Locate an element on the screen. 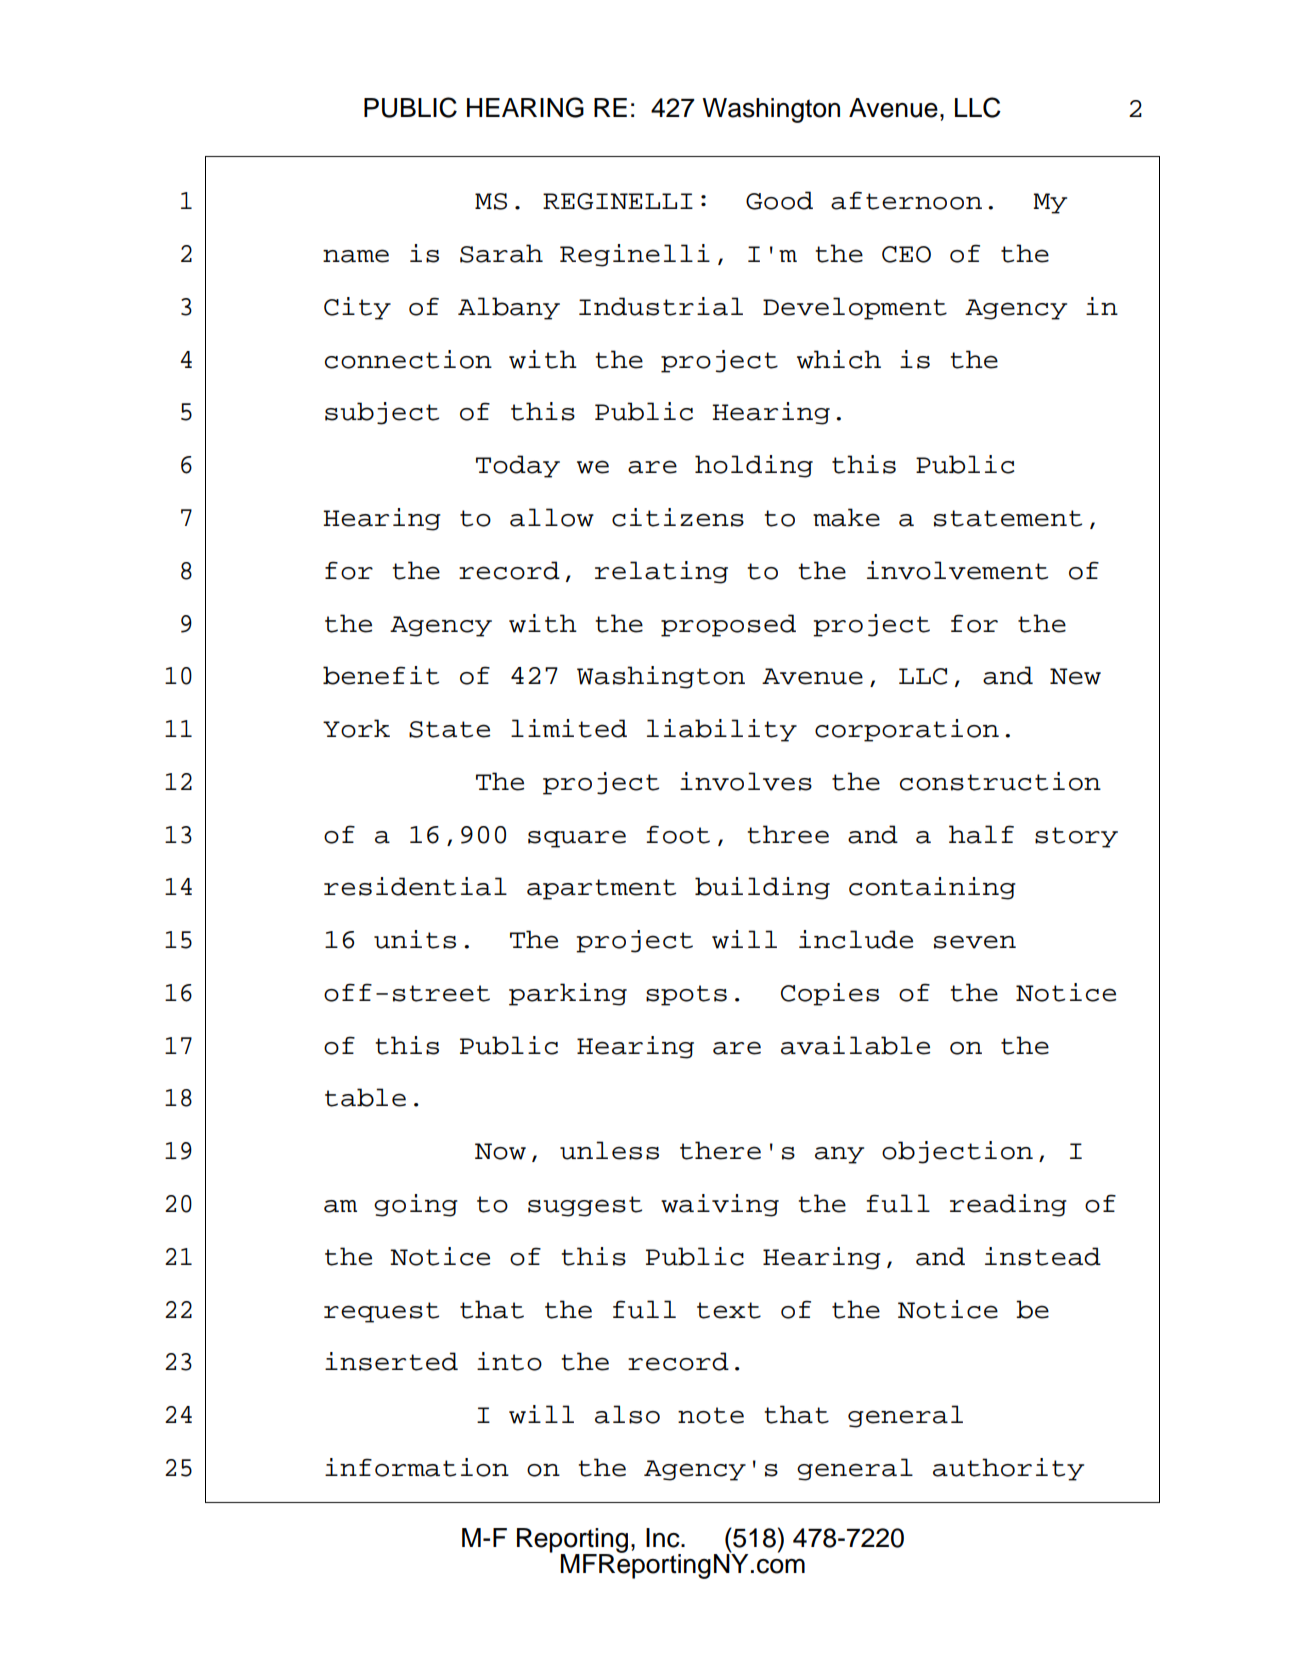  benefit is located at coordinates (381, 675).
